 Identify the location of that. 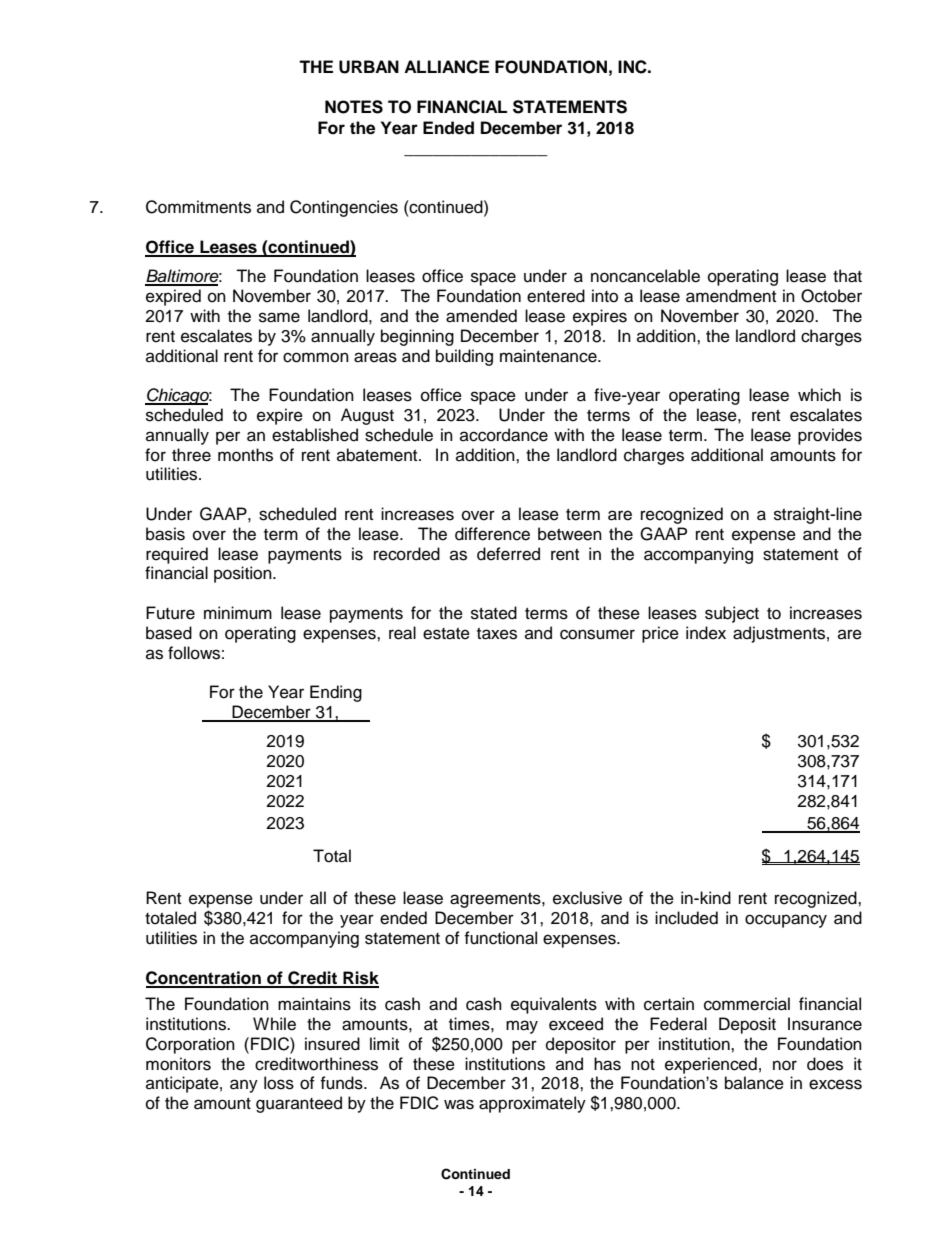
(847, 276).
